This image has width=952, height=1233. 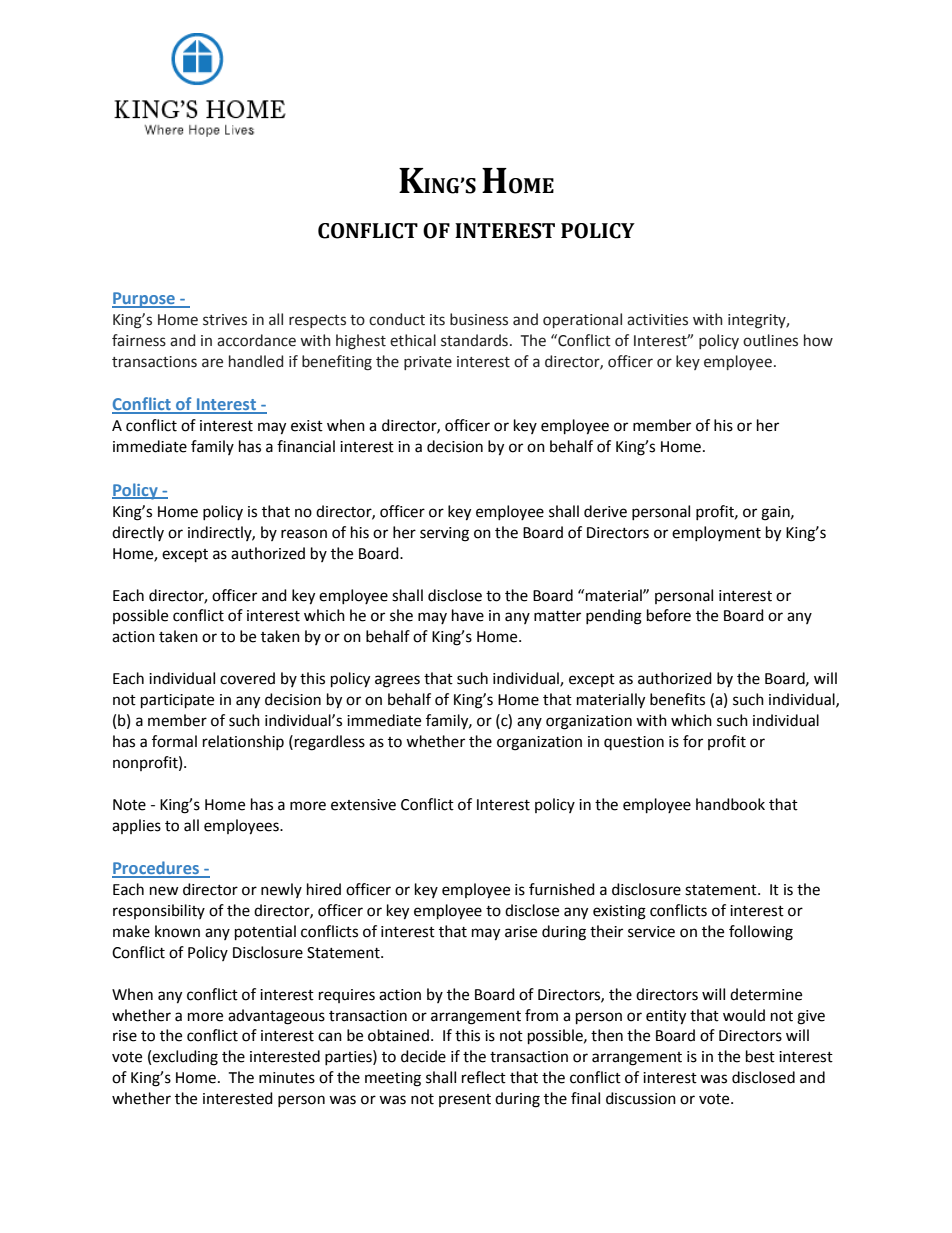 What do you see at coordinates (287, 1078) in the image?
I see `minutes` at bounding box center [287, 1078].
